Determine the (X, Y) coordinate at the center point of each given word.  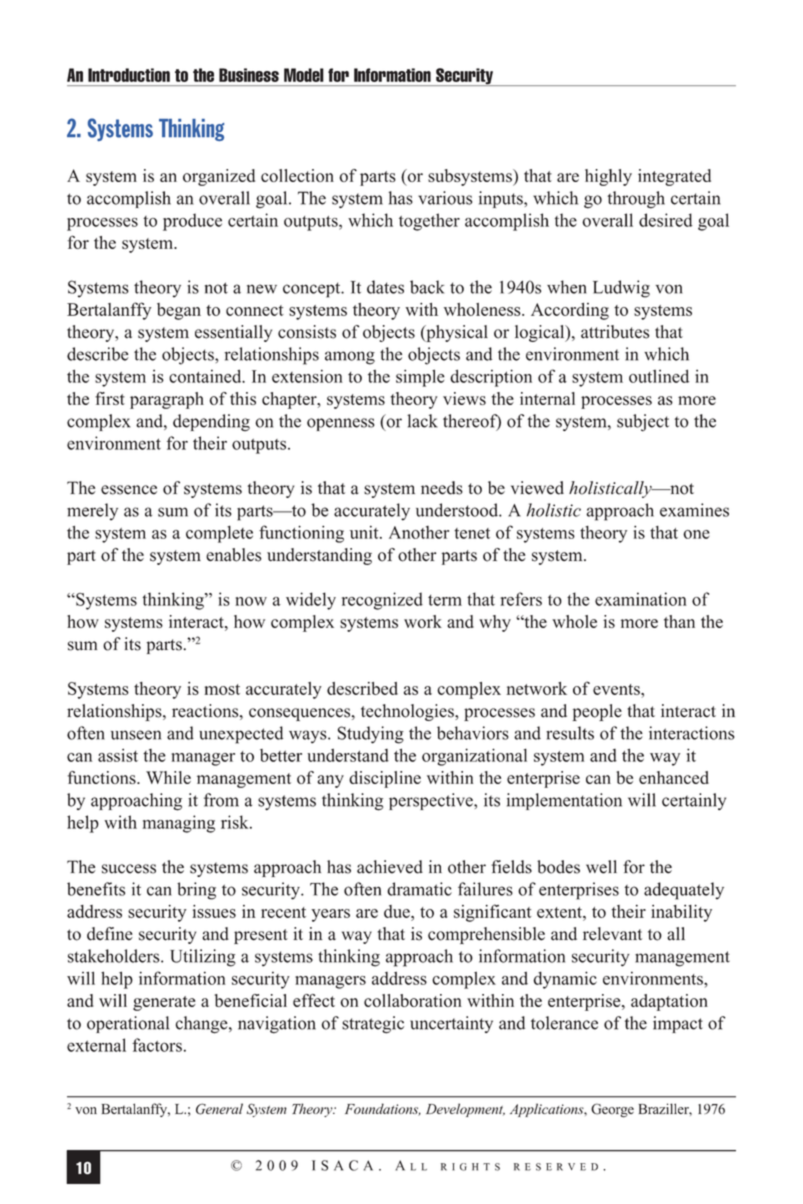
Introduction (129, 75)
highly (608, 177)
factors (157, 1045)
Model (304, 75)
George (612, 1110)
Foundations (383, 1109)
